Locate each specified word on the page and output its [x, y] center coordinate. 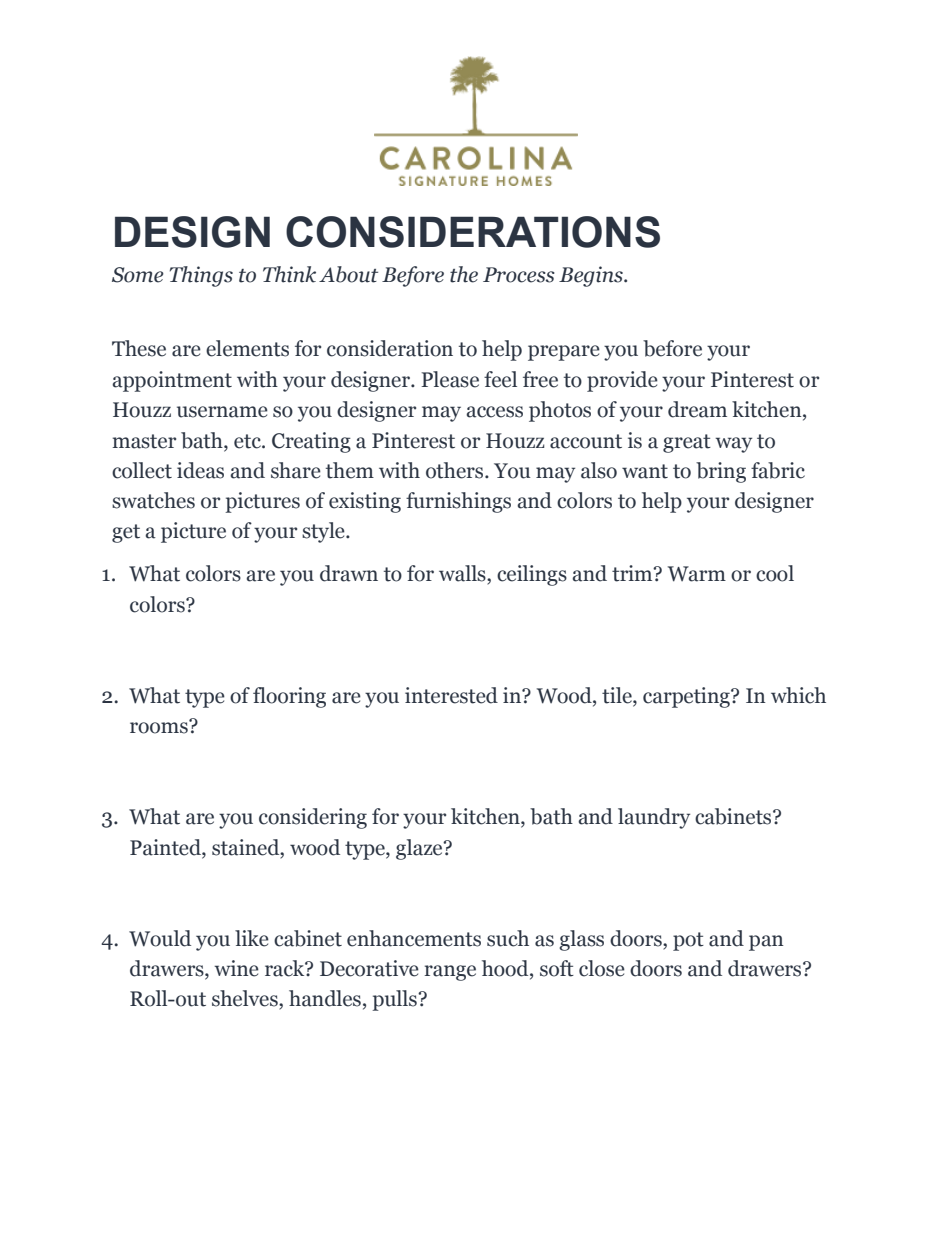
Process [519, 275]
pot [688, 941]
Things [201, 276]
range [450, 973]
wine [236, 968]
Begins [592, 276]
